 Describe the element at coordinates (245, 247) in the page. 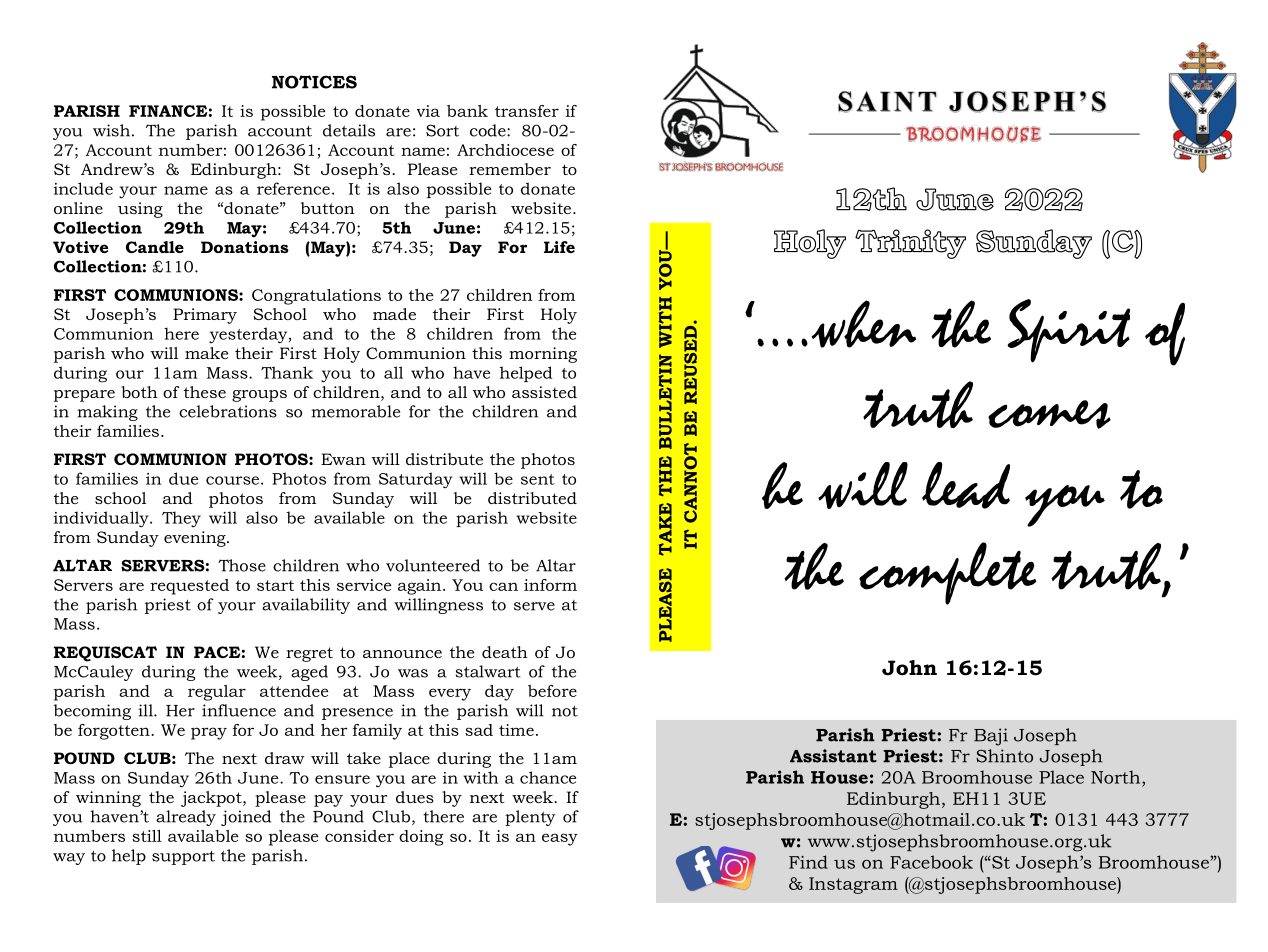

I see `Donations` at that location.
